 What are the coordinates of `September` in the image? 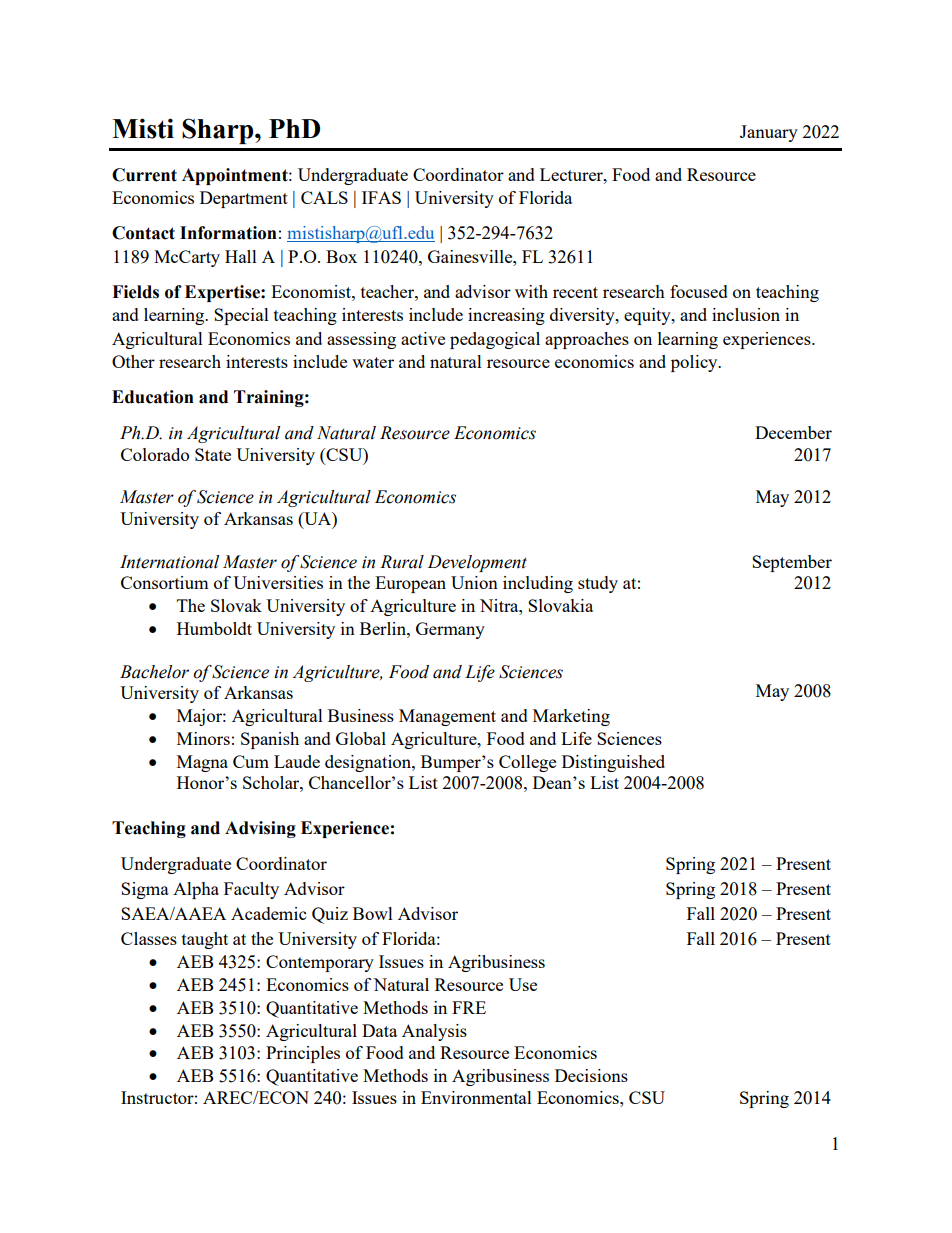 It's located at (792, 563).
